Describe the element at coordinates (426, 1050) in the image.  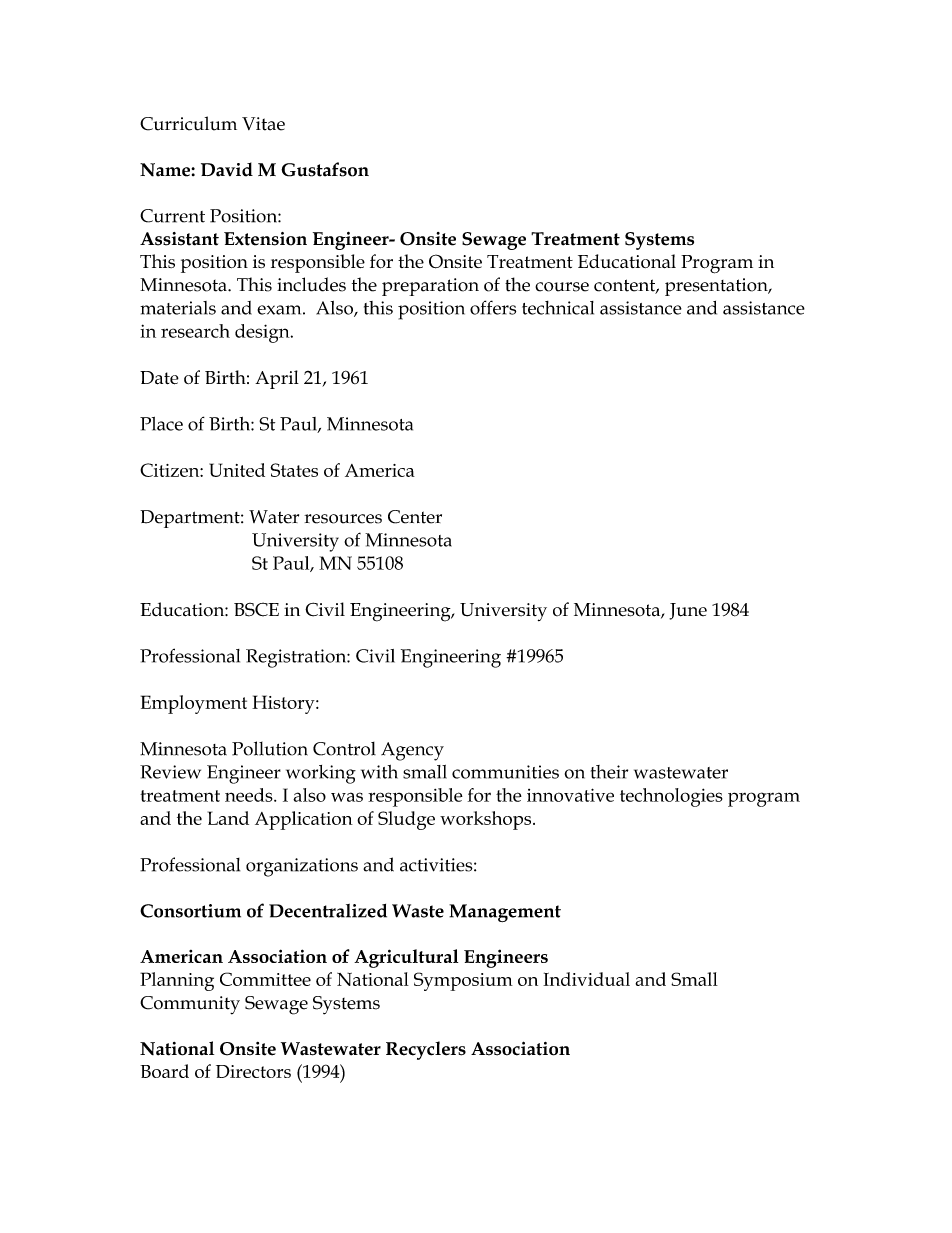
I see `Recyclers` at that location.
